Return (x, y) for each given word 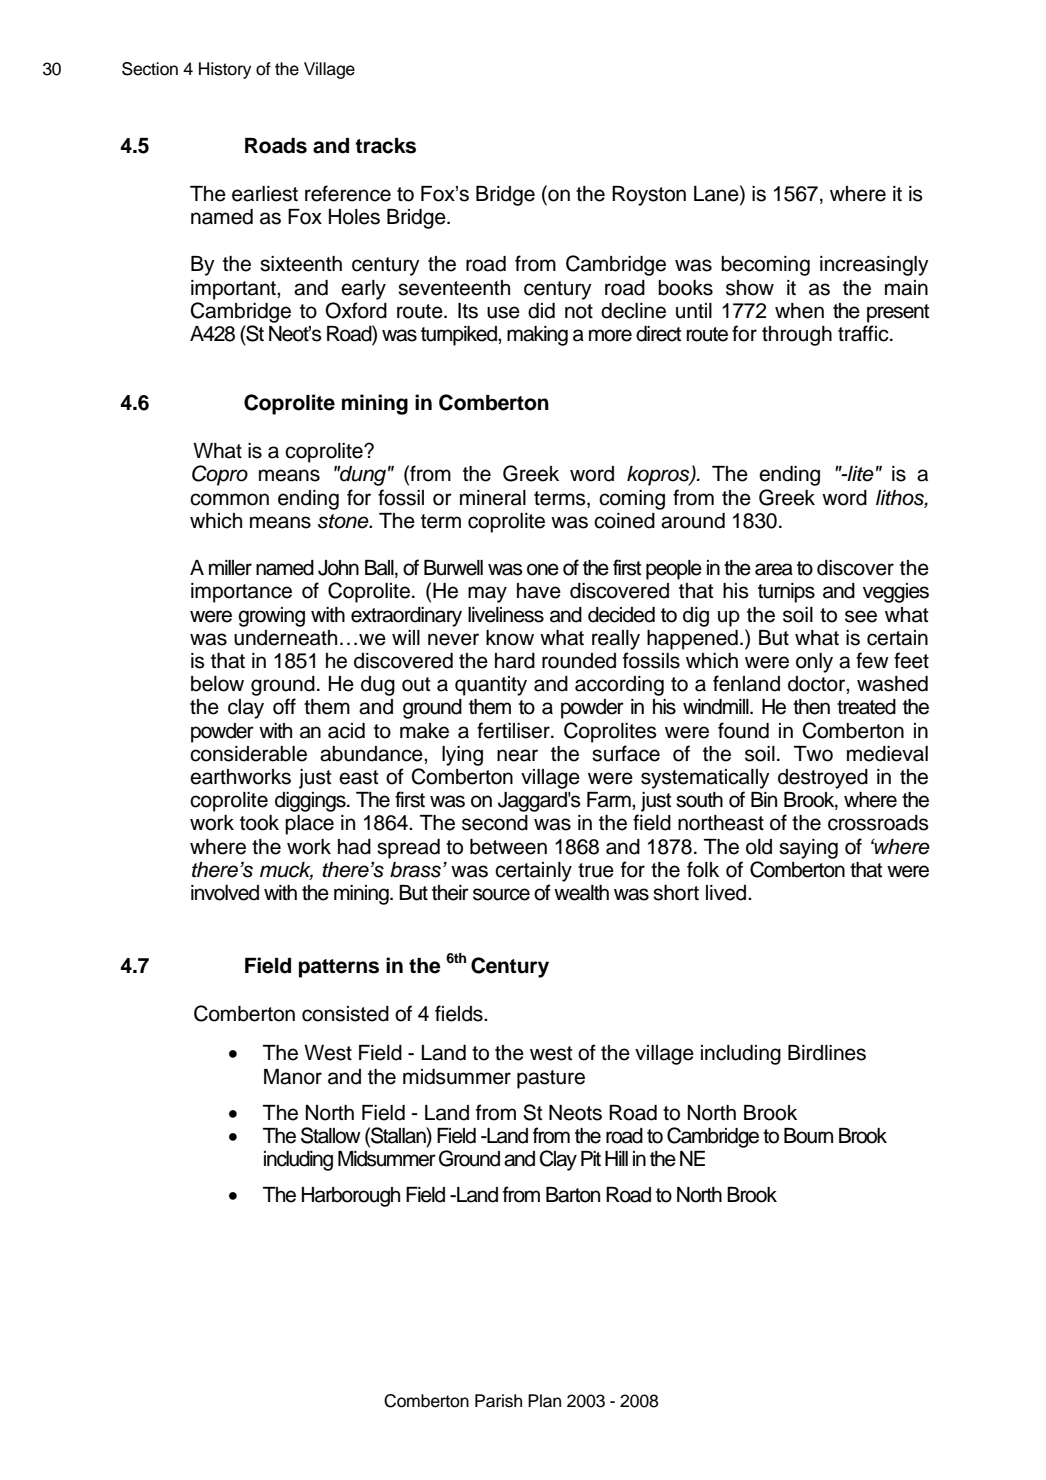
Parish (498, 1401)
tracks (385, 146)
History (225, 70)
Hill (616, 1158)
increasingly (874, 266)
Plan (544, 1401)
